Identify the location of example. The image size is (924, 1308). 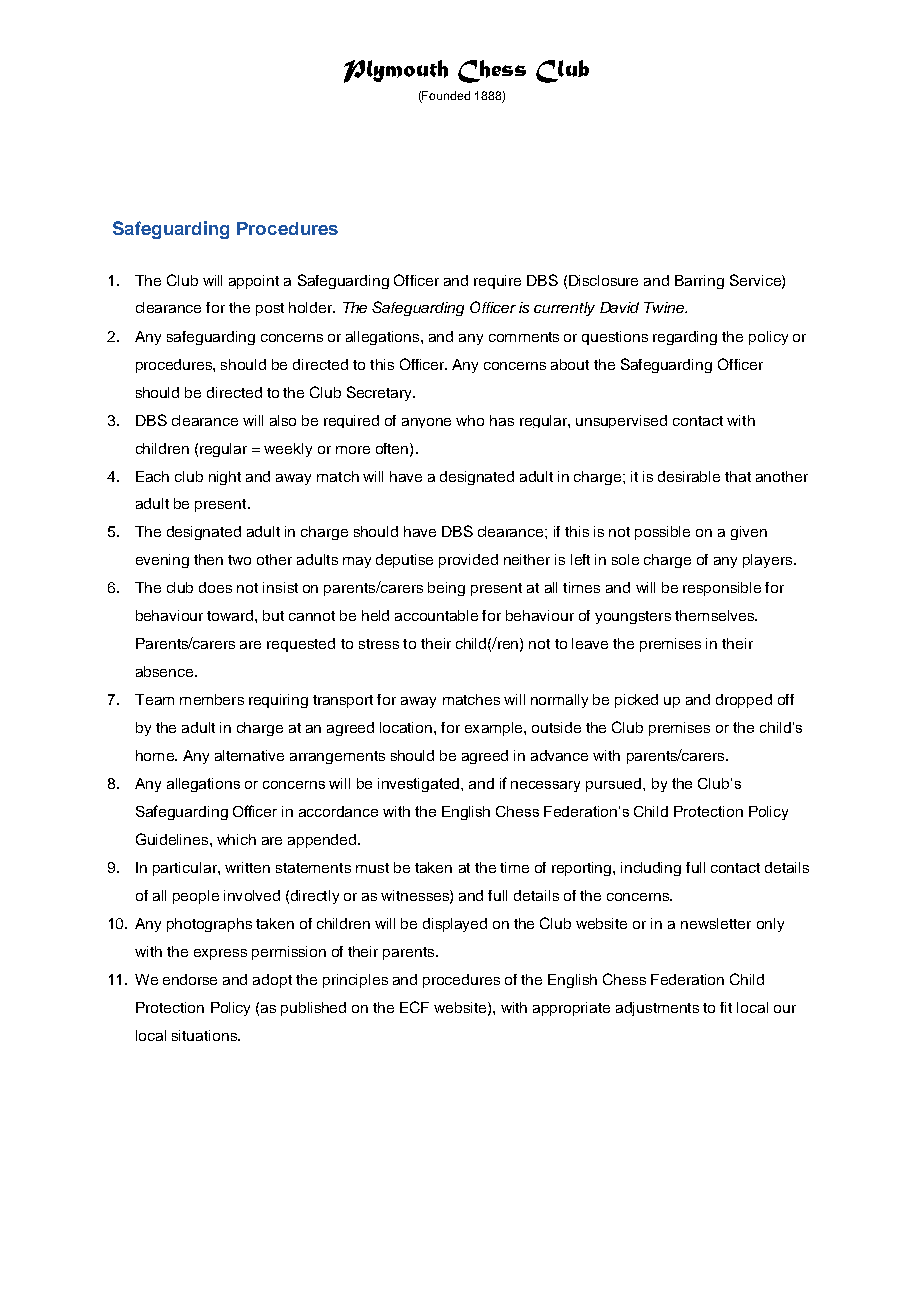
(495, 729).
